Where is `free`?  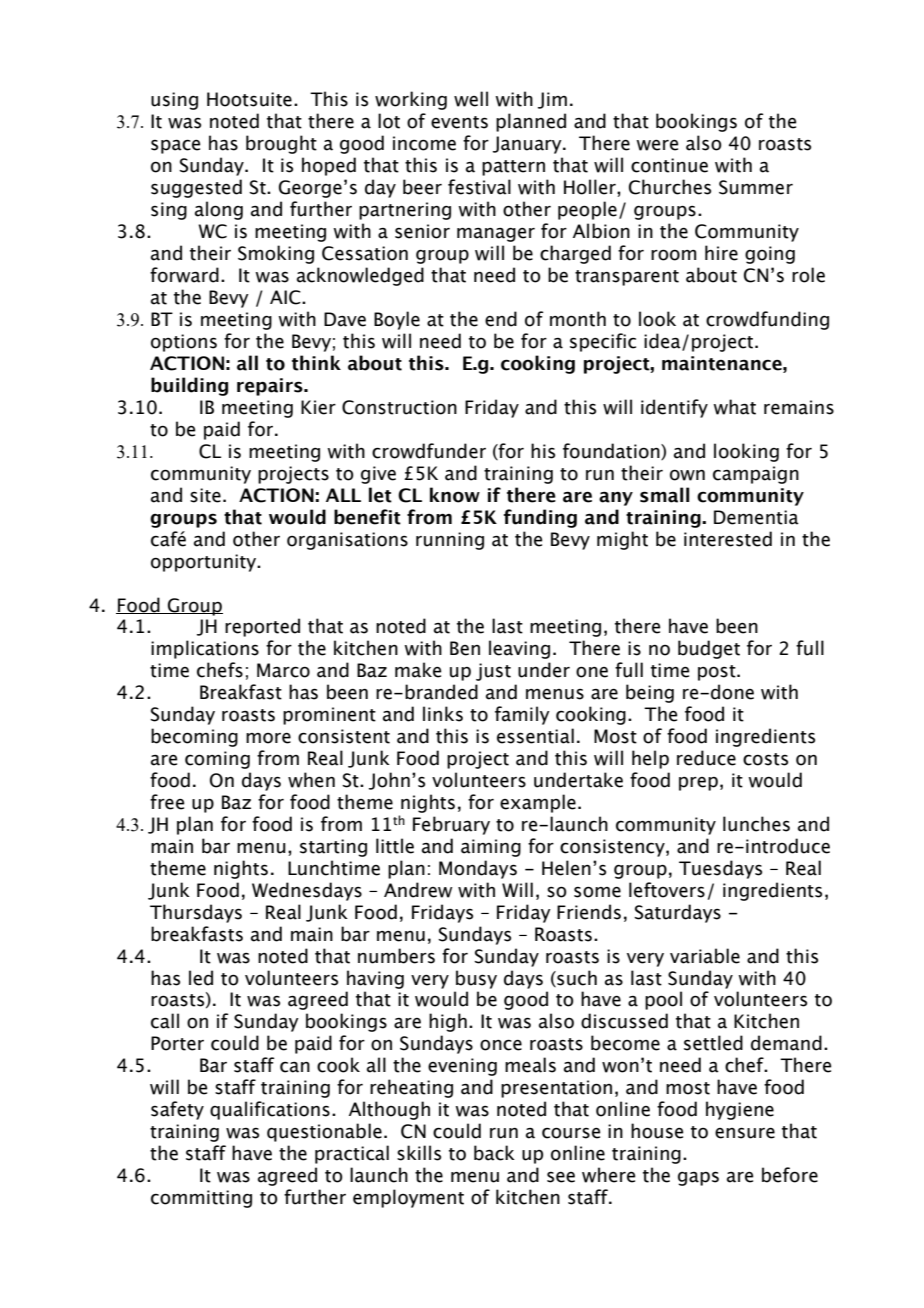
free is located at coordinates (167, 802).
